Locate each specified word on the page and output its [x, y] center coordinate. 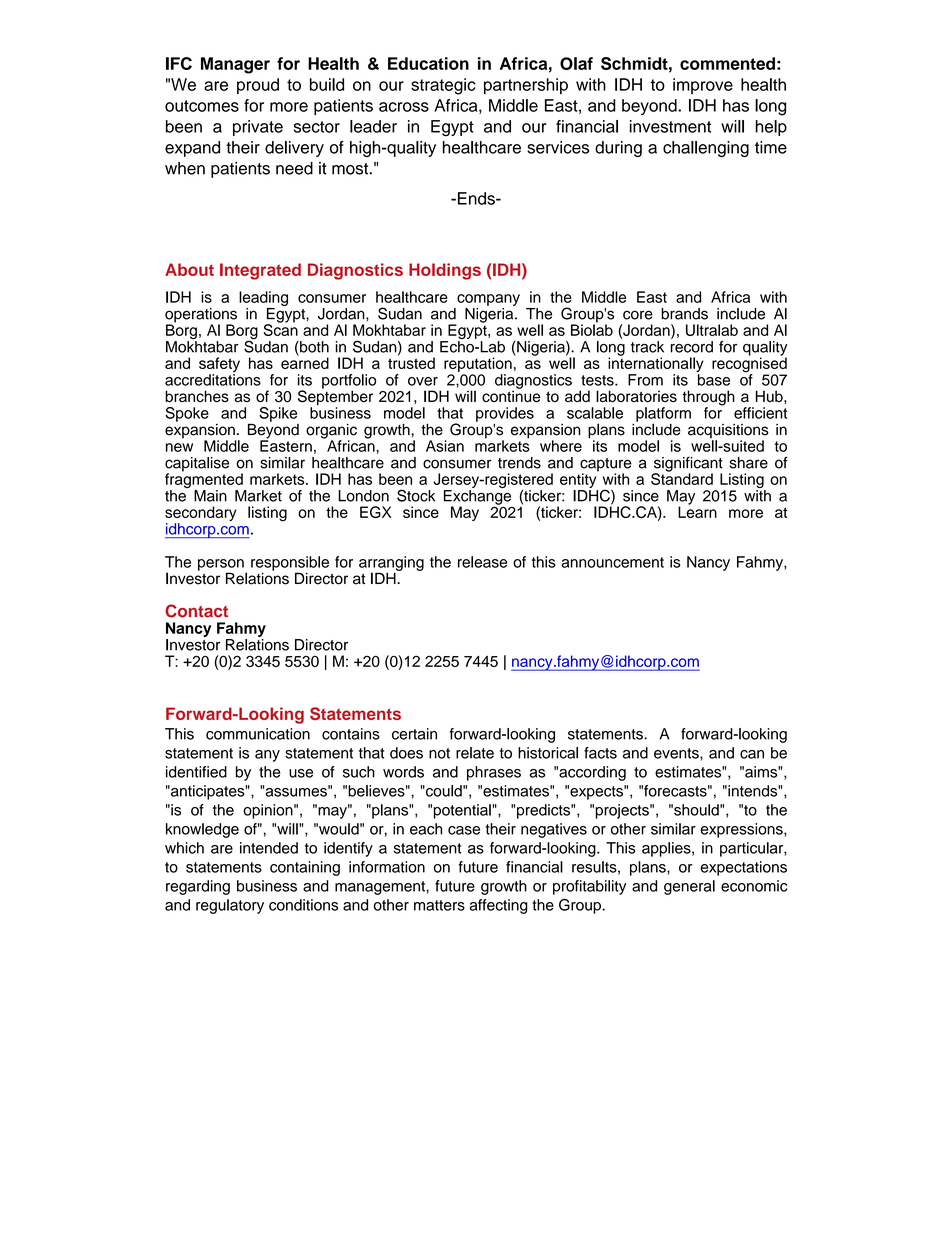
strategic [443, 86]
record [692, 347]
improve [703, 86]
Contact [196, 611]
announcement [612, 562]
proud [258, 86]
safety [219, 366]
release [482, 562]
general [689, 887]
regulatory [230, 906]
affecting [499, 906]
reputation [478, 364]
